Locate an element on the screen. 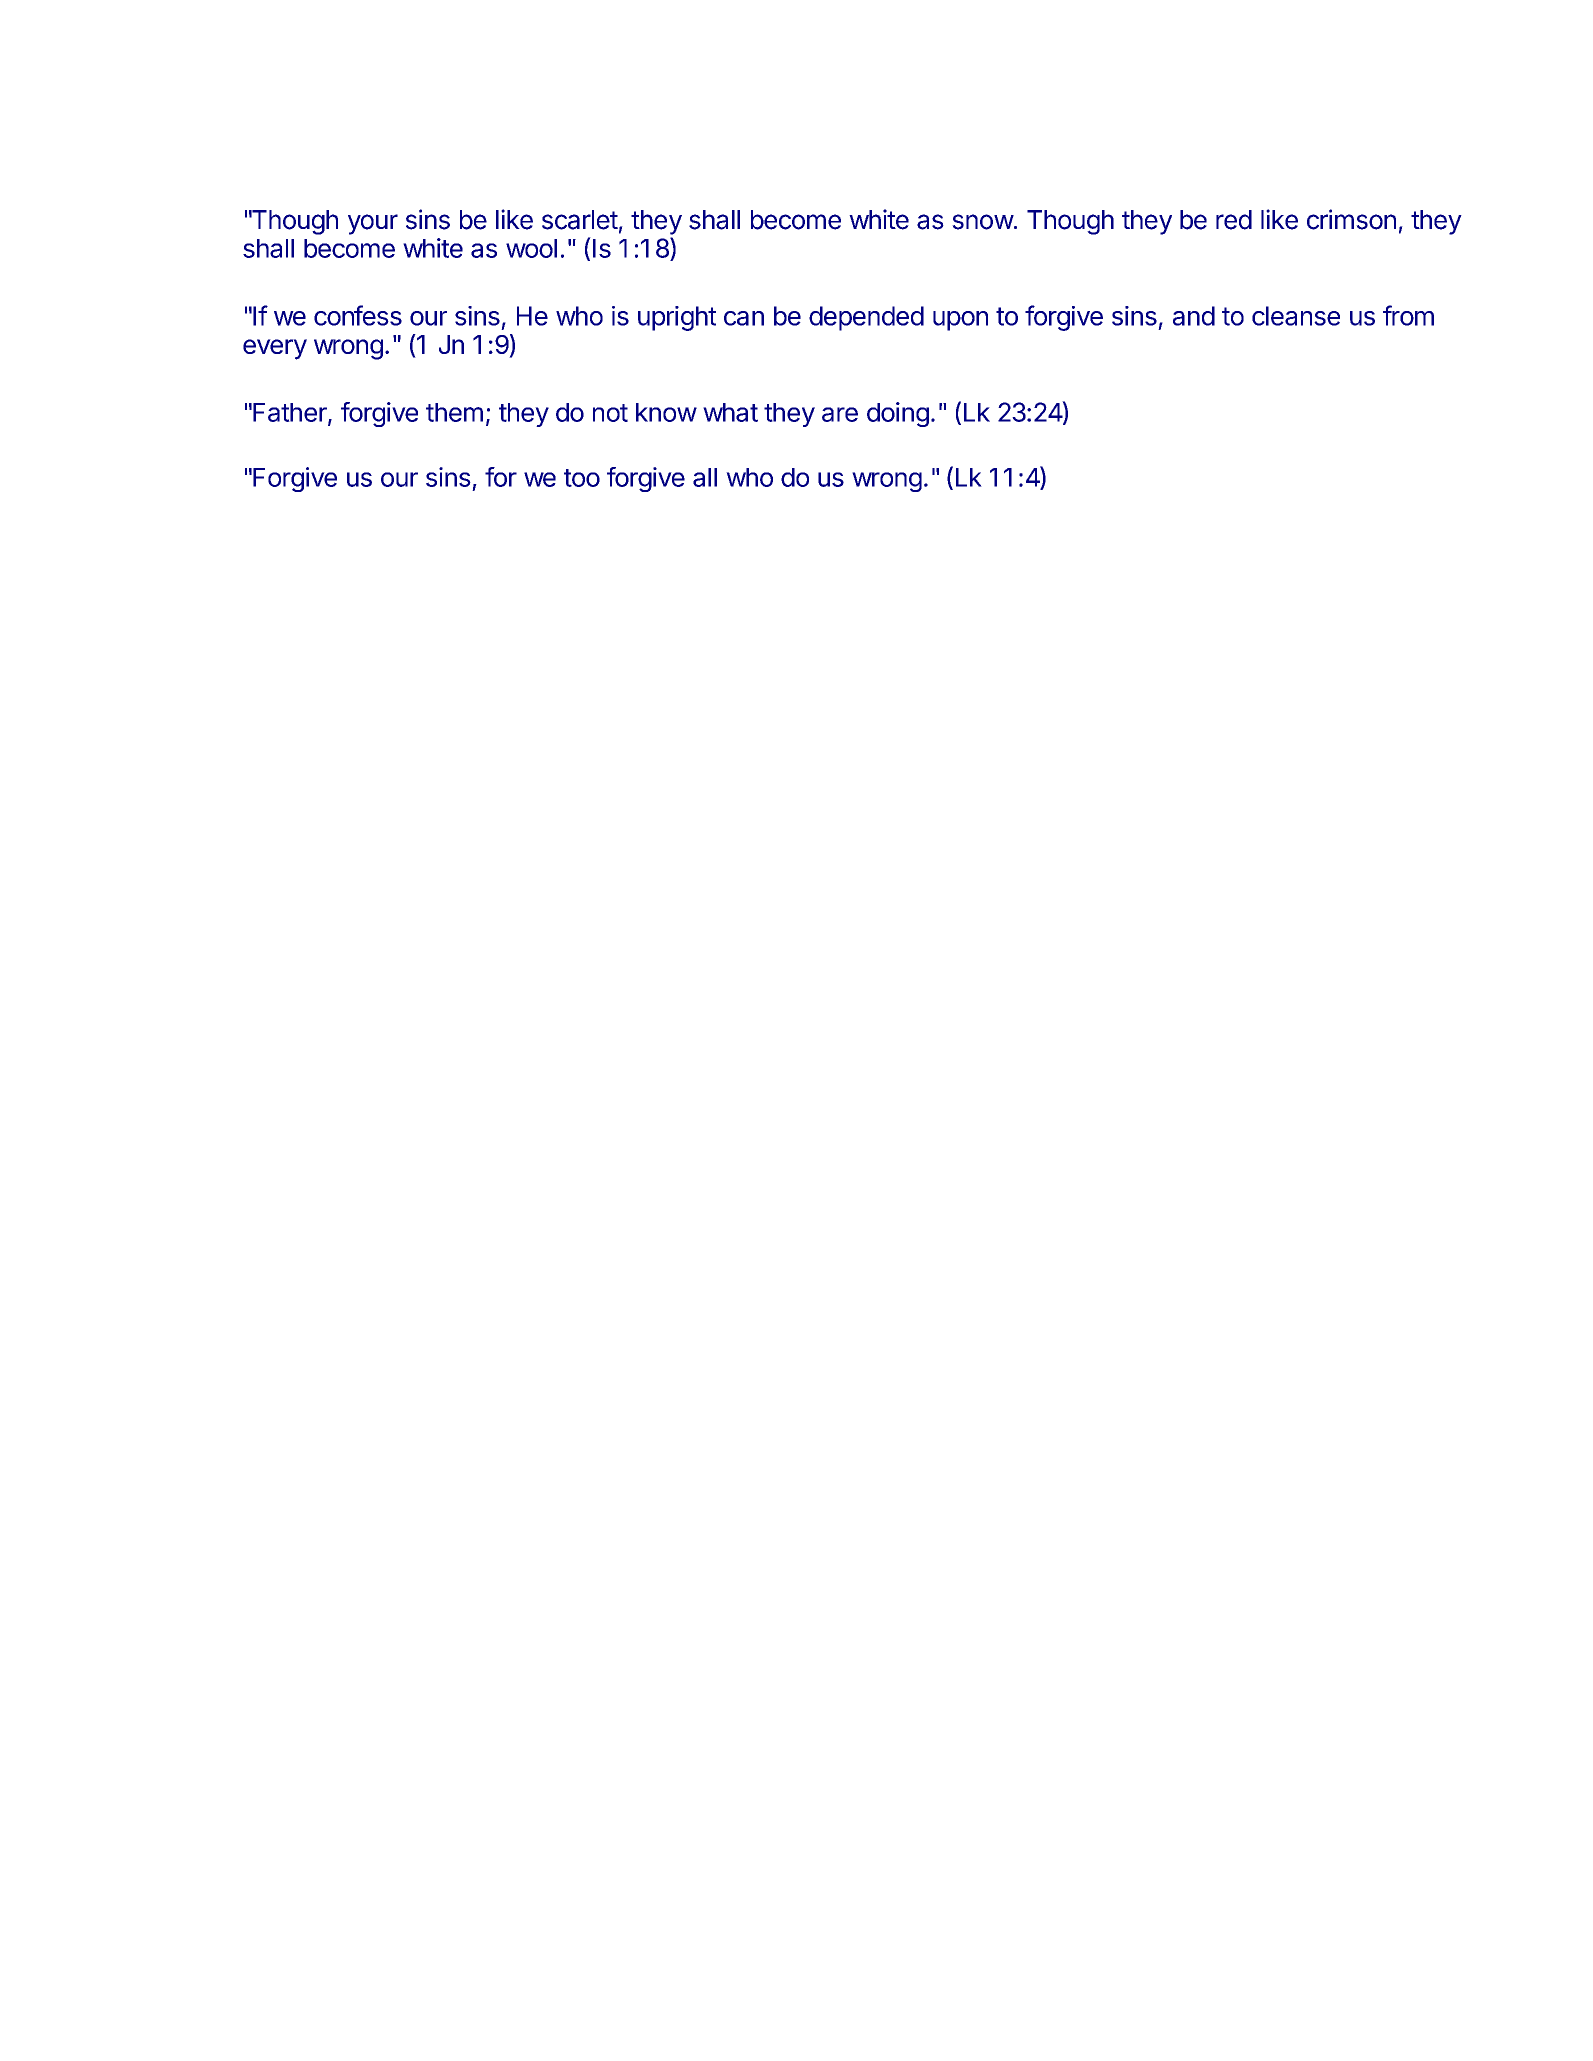 Image resolution: width=1593 pixels, height=2061 pixels. wool is located at coordinates (531, 248).
